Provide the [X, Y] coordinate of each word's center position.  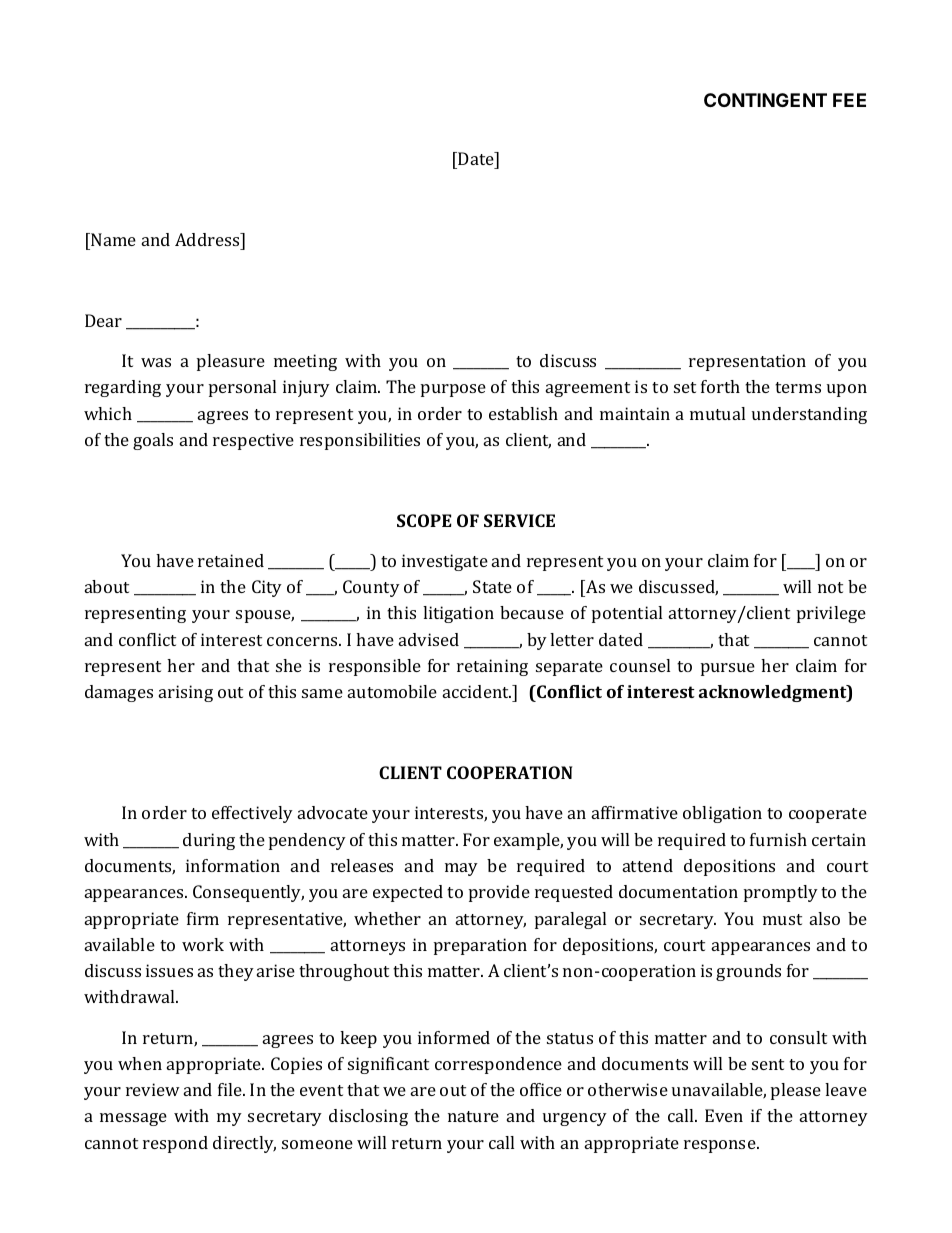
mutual [717, 413]
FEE [849, 100]
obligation [722, 814]
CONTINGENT [765, 100]
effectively [252, 814]
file [231, 1089]
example [528, 841]
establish [523, 413]
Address [208, 239]
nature [473, 1116]
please [796, 1091]
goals [153, 441]
